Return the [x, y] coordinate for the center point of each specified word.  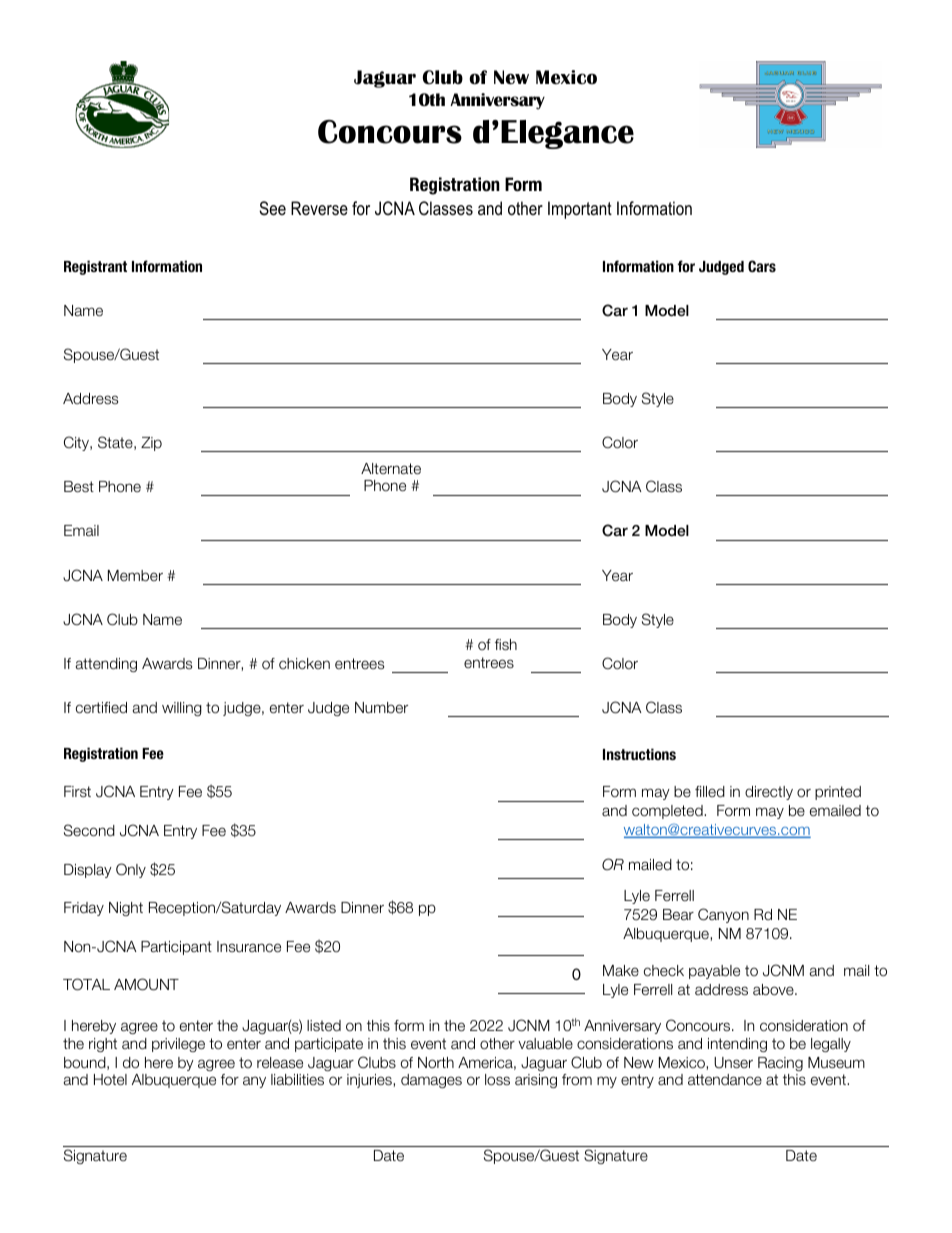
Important [580, 210]
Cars [762, 266]
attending [106, 665]
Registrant [95, 267]
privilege [178, 1045]
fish [506, 644]
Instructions [639, 754]
